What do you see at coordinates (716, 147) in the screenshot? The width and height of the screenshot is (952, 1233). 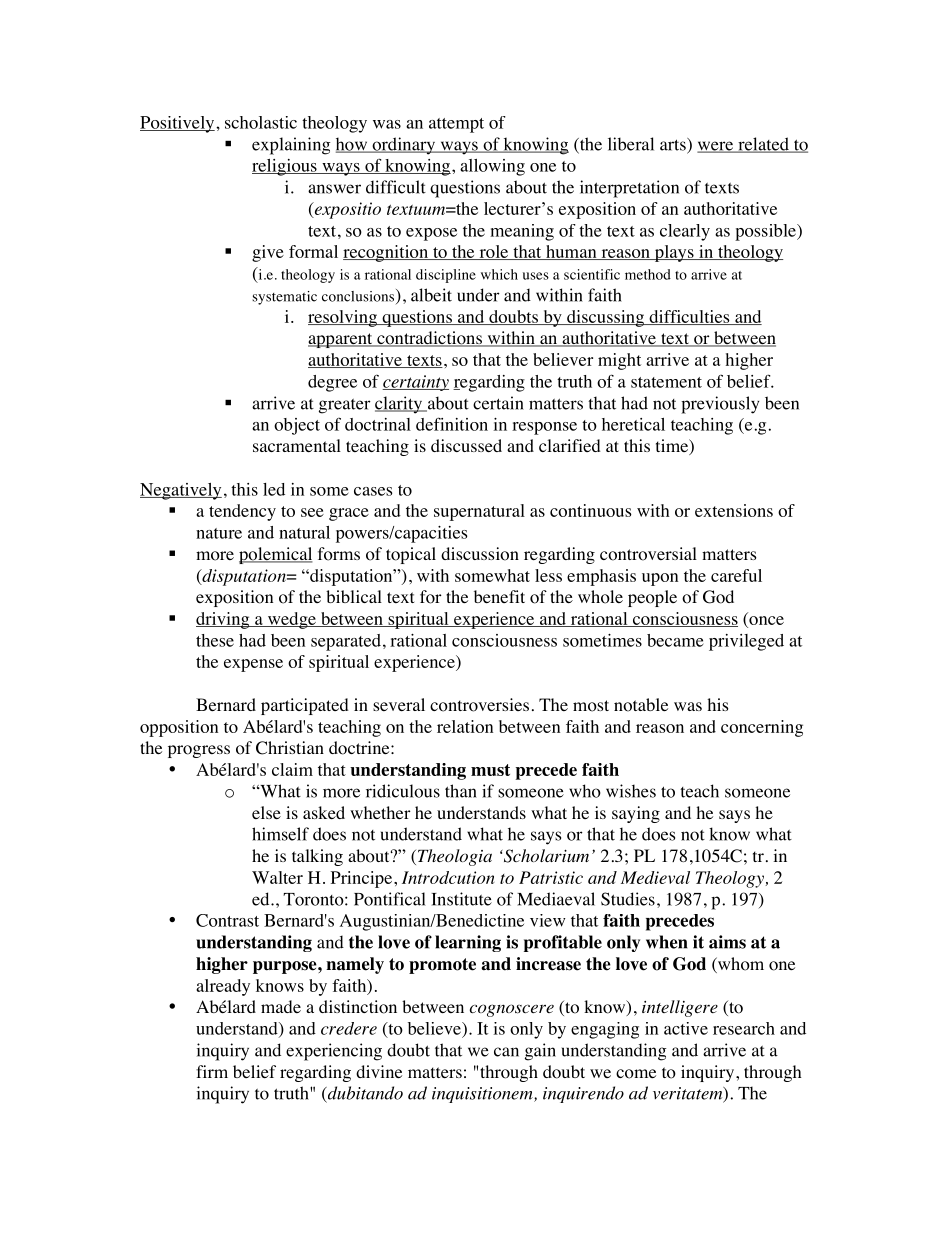 I see `were` at bounding box center [716, 147].
